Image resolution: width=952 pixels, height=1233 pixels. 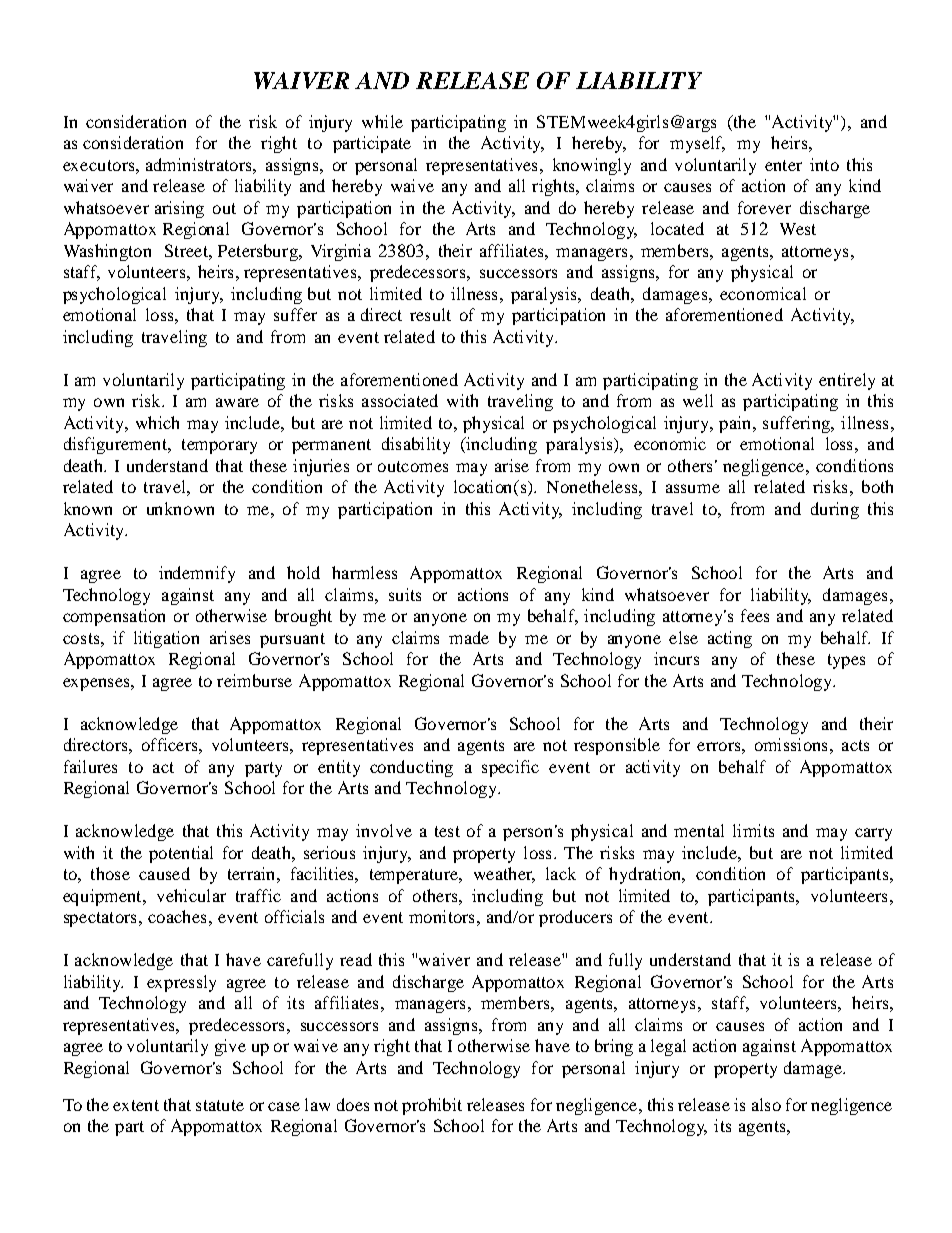 I want to click on potential, so click(x=181, y=854).
